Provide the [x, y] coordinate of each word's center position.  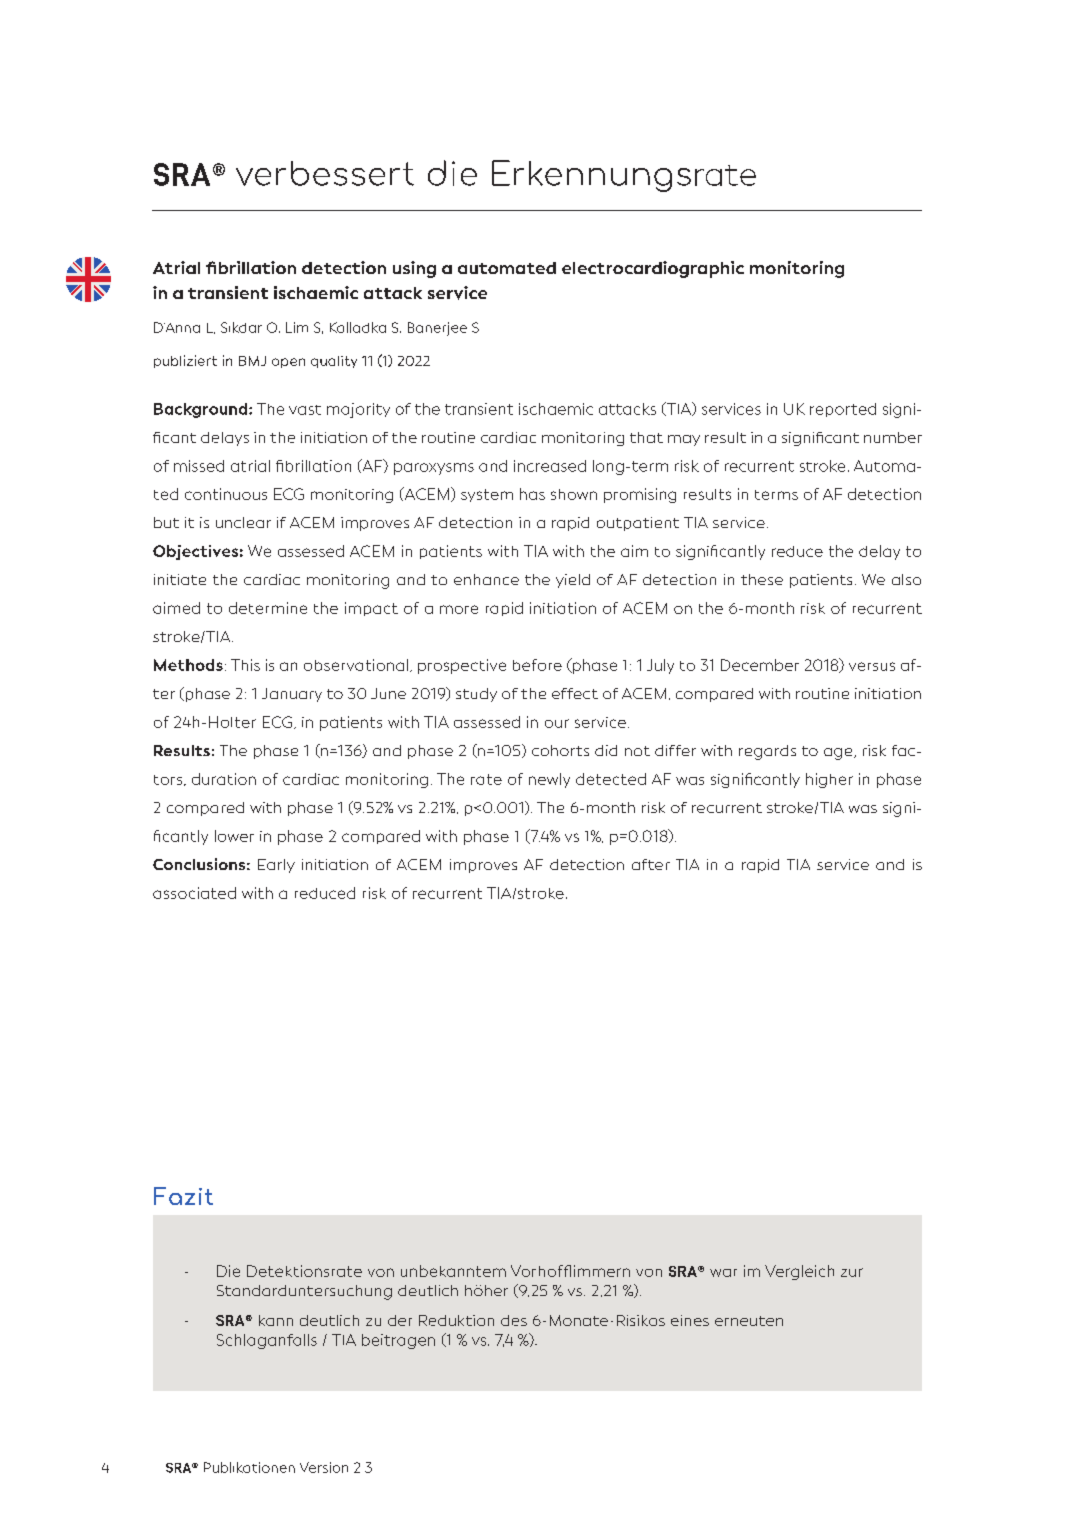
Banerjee [437, 329]
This [245, 665]
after [651, 864]
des [514, 1320]
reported [843, 410]
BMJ [252, 361]
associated [194, 893]
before [537, 665]
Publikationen [249, 1467]
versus [872, 666]
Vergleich [799, 1272]
